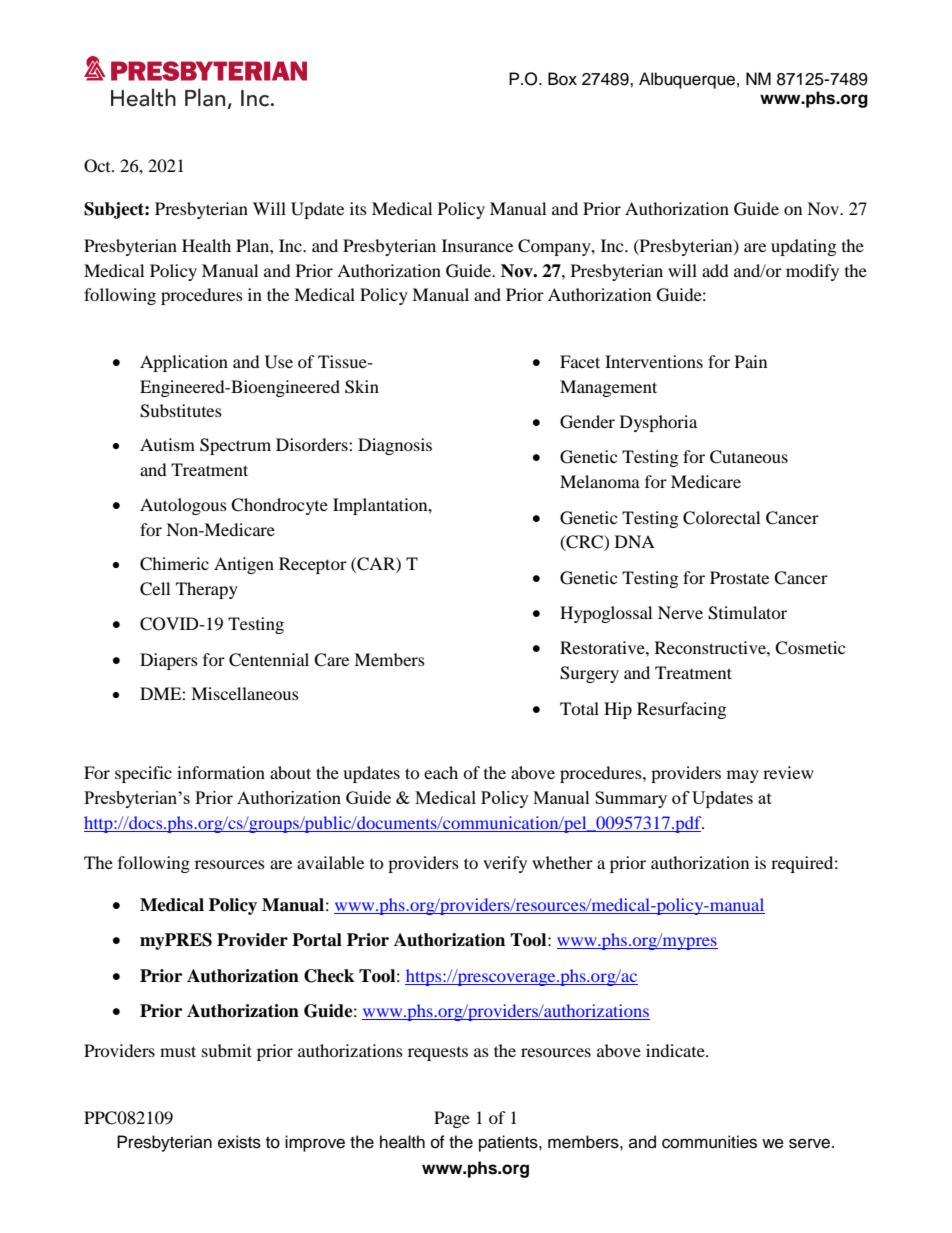 The image size is (952, 1233). What do you see at coordinates (721, 518) in the screenshot?
I see `Colorectal` at bounding box center [721, 518].
